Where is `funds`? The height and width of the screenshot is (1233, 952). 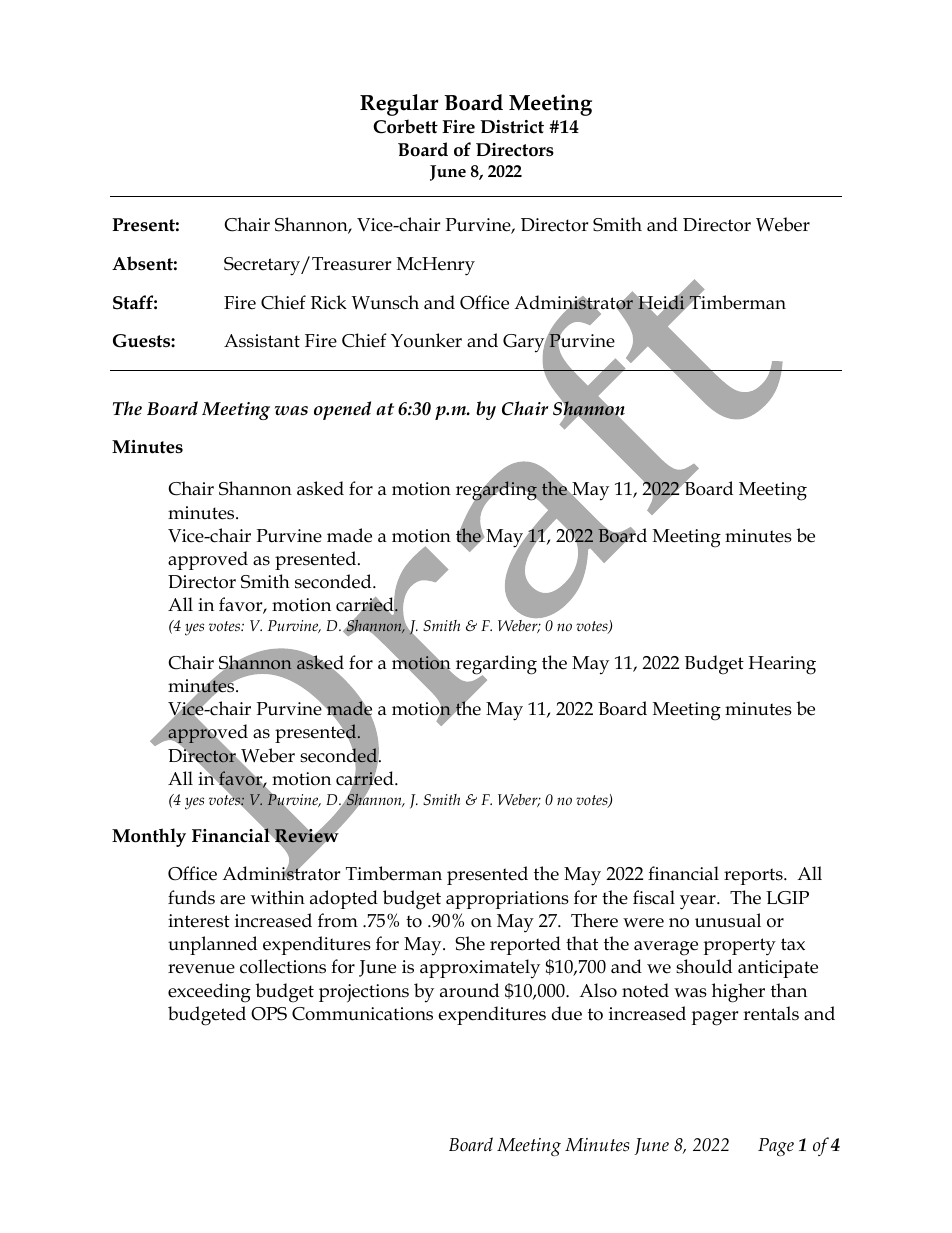
funds is located at coordinates (191, 897).
